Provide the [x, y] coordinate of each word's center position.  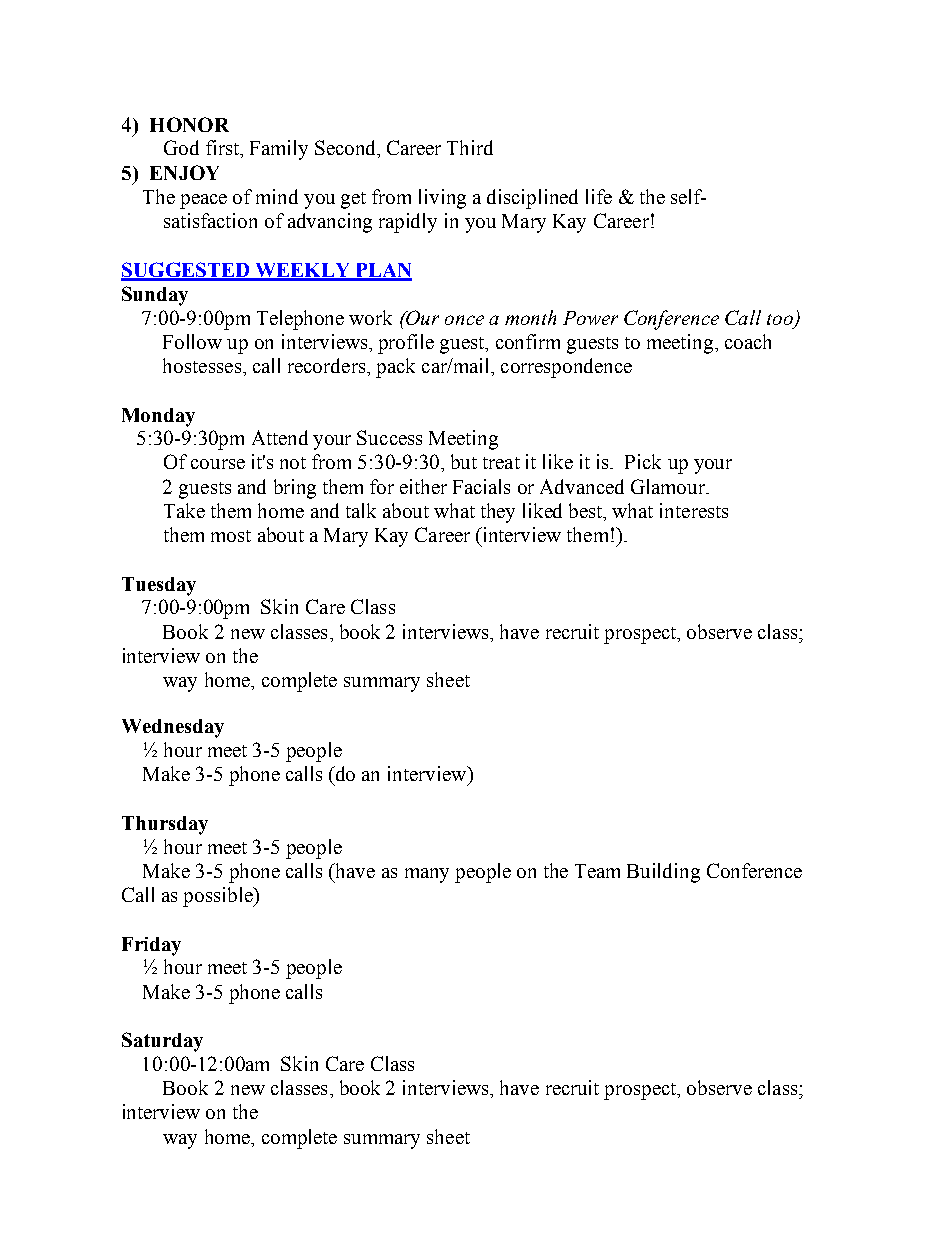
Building [663, 873]
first [223, 147]
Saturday [162, 1042]
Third [470, 147]
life [599, 196]
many [427, 875]
